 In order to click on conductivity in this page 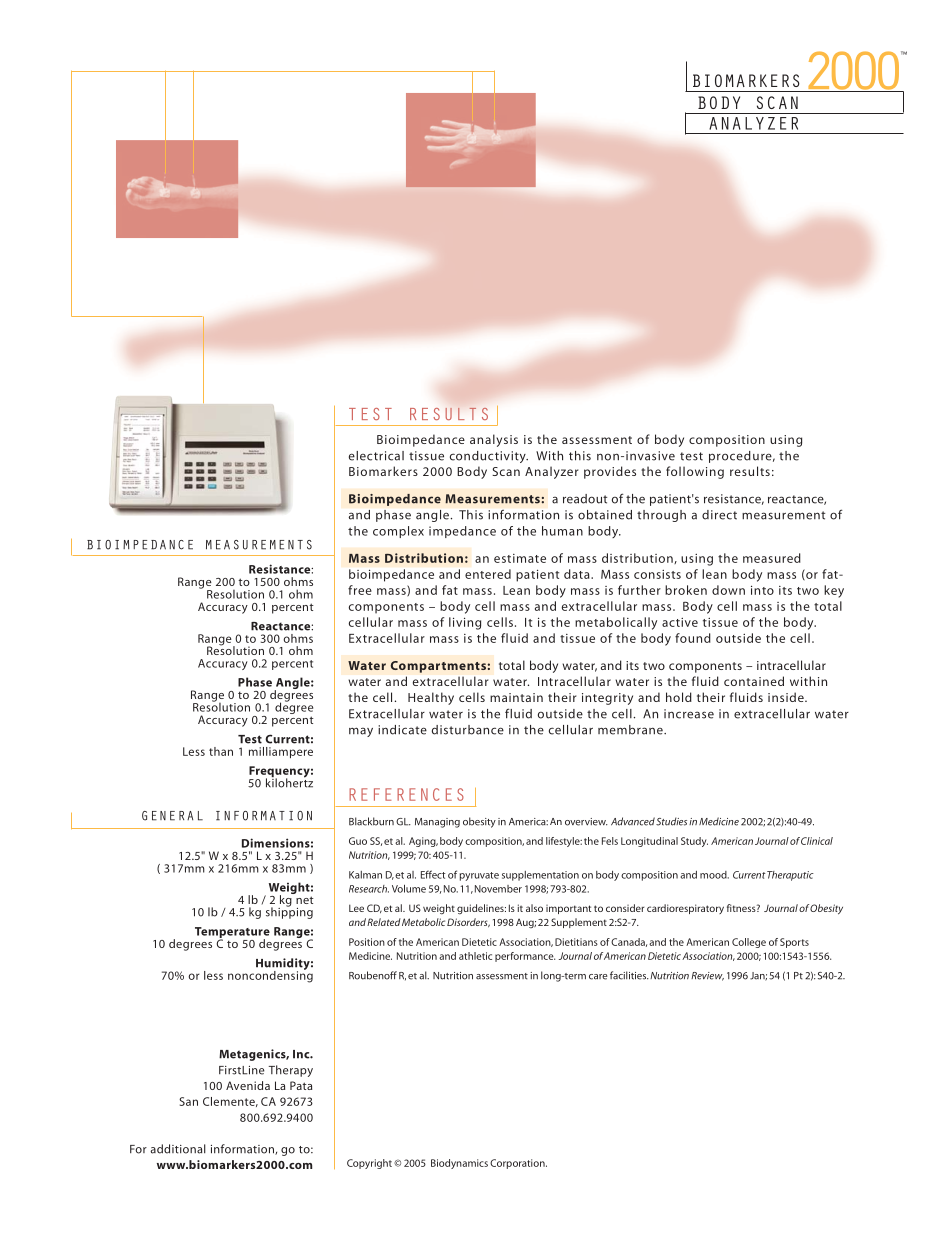, I will do `click(489, 457)`.
